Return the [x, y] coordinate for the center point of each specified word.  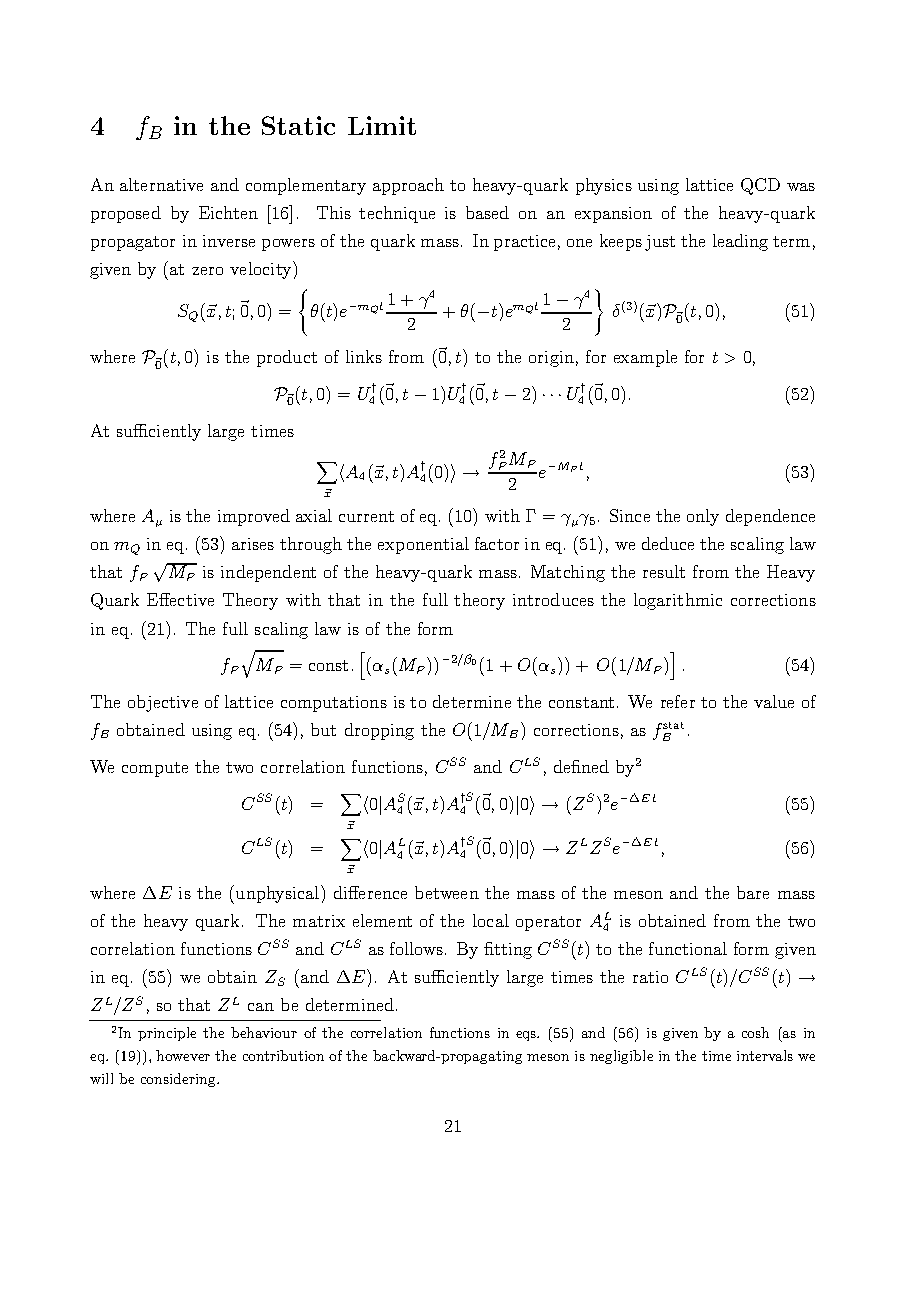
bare [753, 892]
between [447, 892]
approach [408, 186]
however [183, 1055]
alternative [161, 184]
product [287, 358]
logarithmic [678, 601]
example [645, 358]
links [364, 356]
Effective [180, 599]
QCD [760, 186]
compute [155, 769]
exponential [423, 545]
